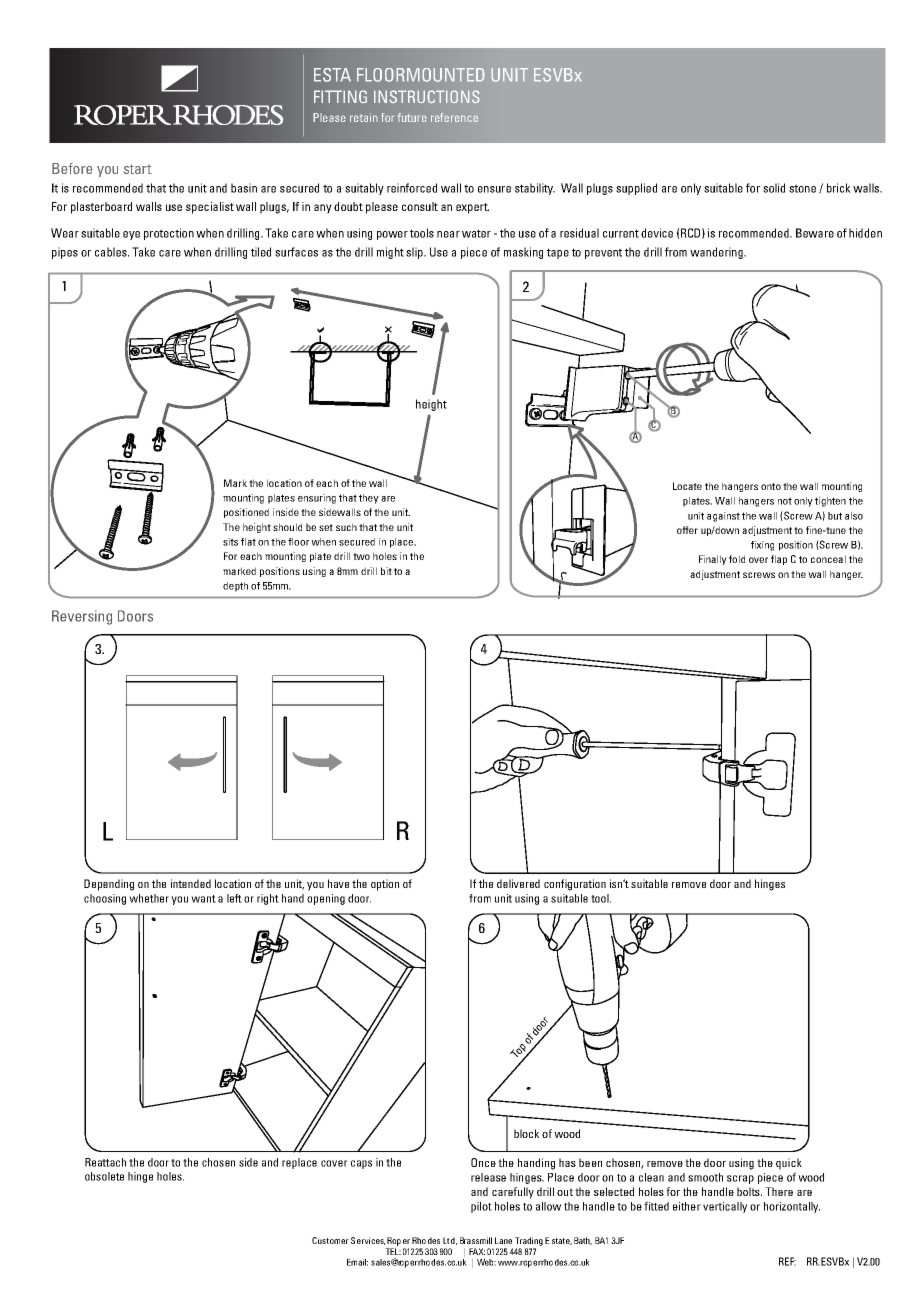 This page has width=924, height=1308. What do you see at coordinates (149, 898) in the page?
I see `whether` at bounding box center [149, 898].
